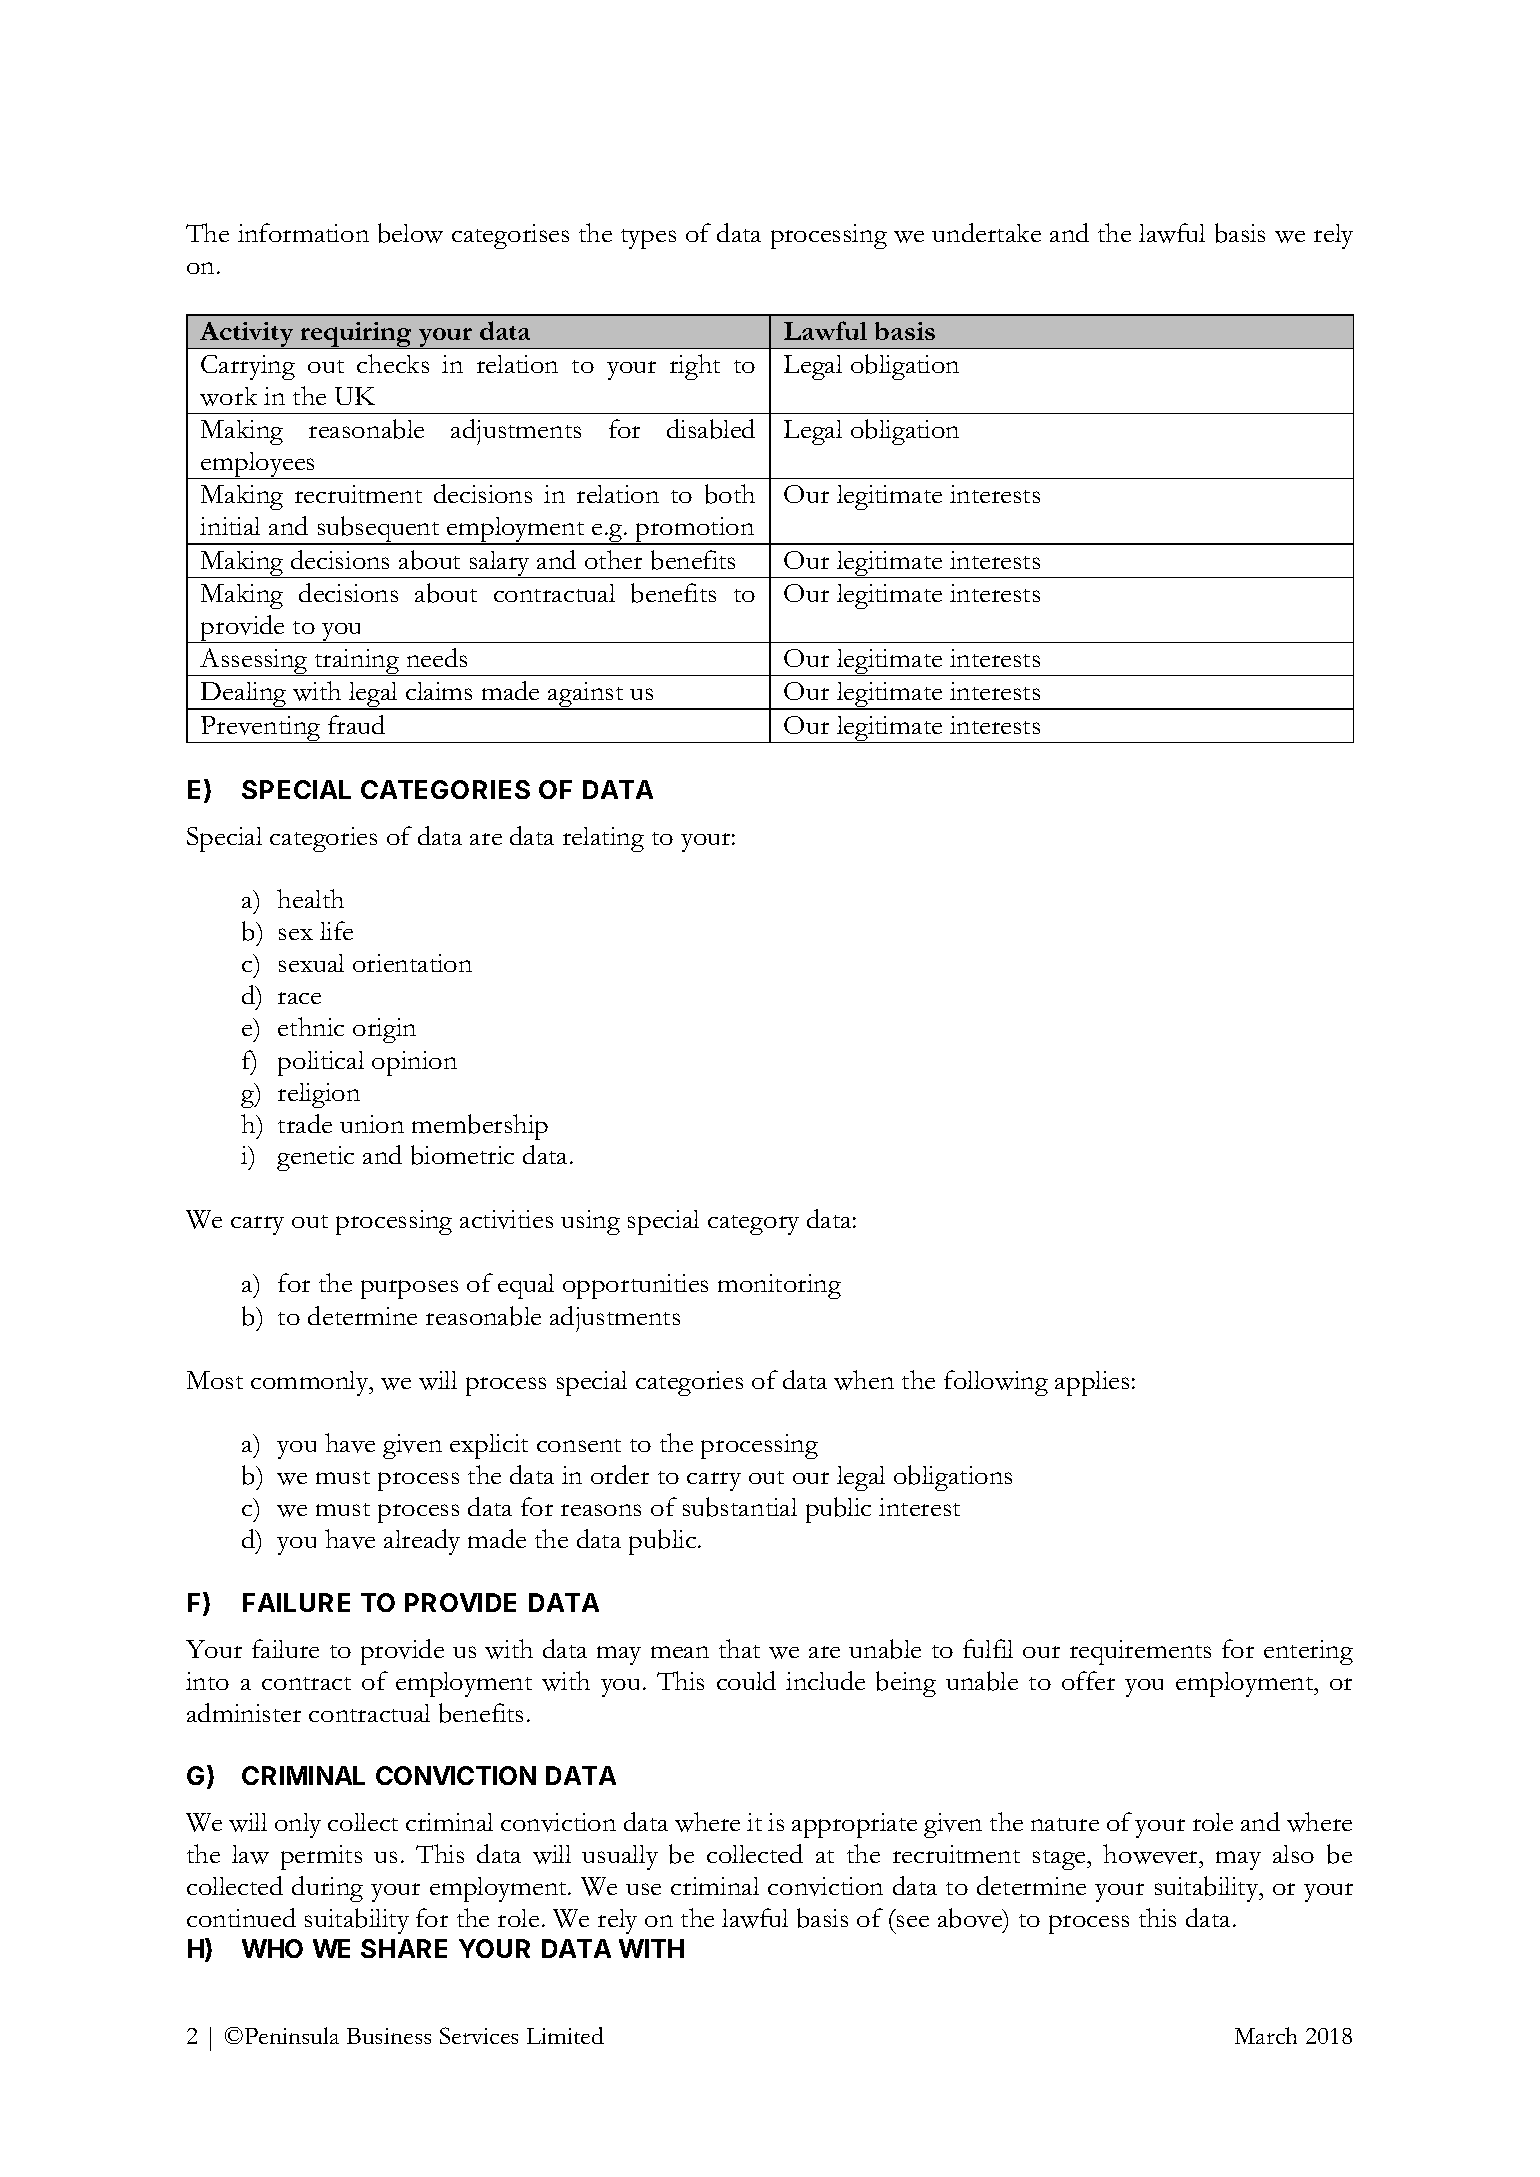 The width and height of the screenshot is (1540, 2177). I want to click on category, so click(753, 1225).
